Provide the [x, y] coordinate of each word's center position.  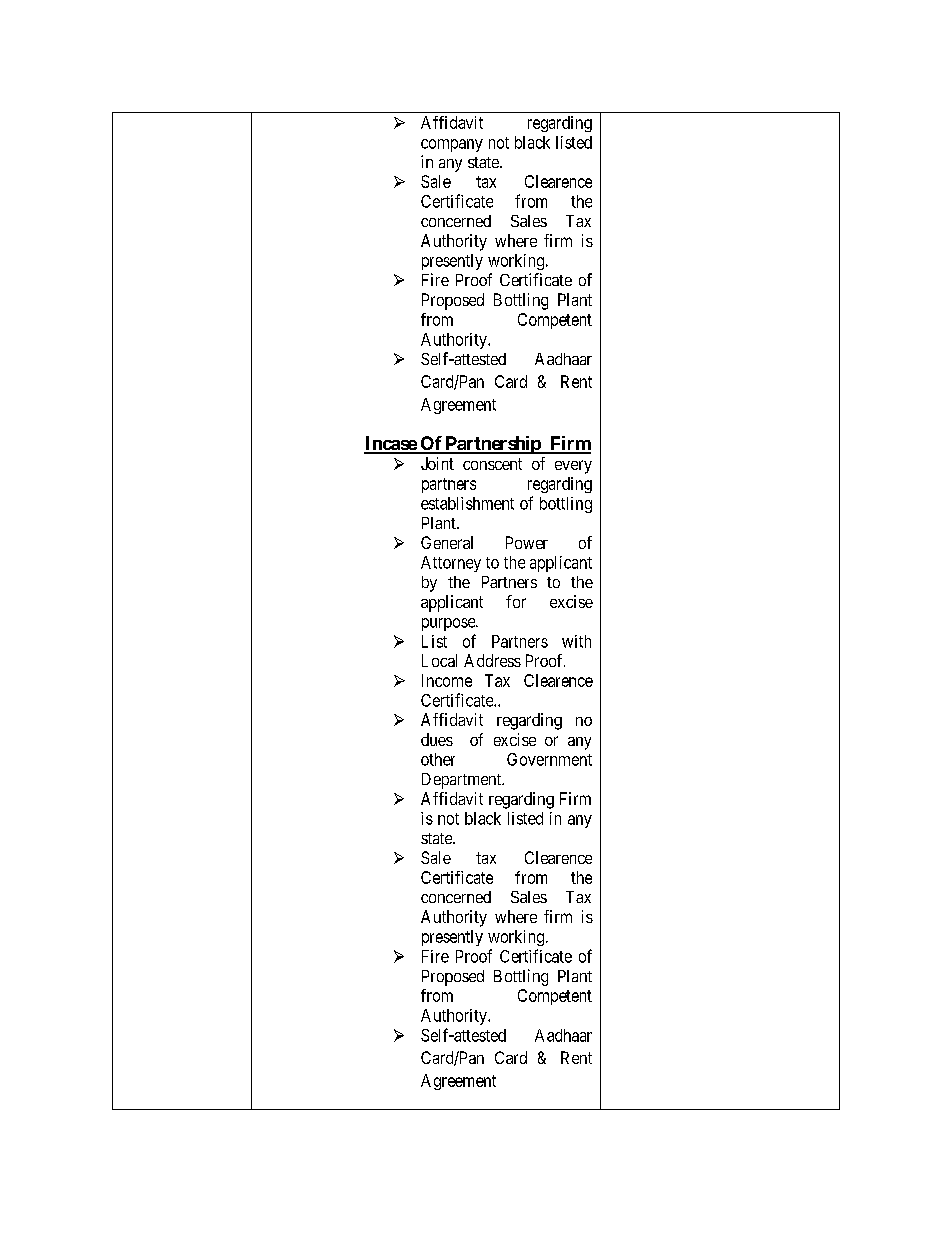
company [452, 145]
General [447, 542]
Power [527, 542]
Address [492, 660]
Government [549, 759]
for [516, 601]
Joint [437, 463]
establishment [467, 503]
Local [439, 660]
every [573, 467]
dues [437, 739]
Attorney [451, 564]
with [576, 641]
